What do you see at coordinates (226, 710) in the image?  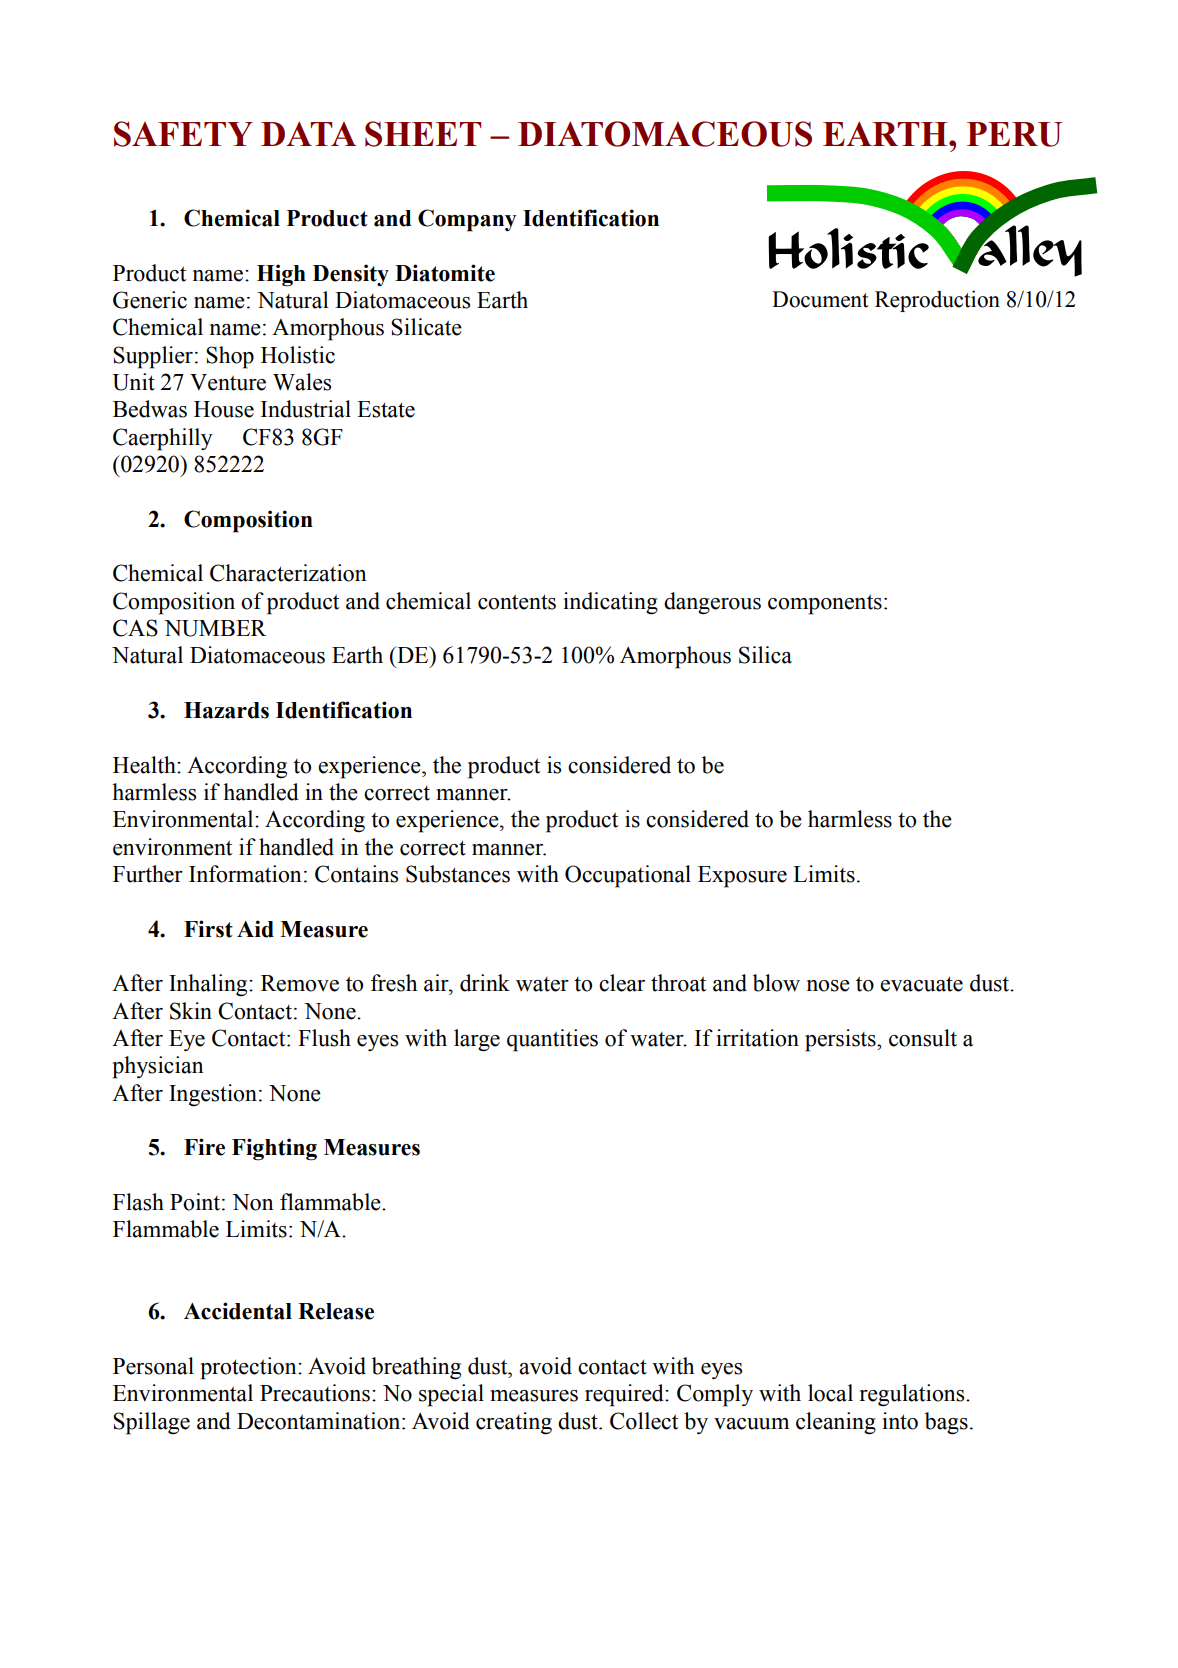 I see `Hazards` at bounding box center [226, 710].
